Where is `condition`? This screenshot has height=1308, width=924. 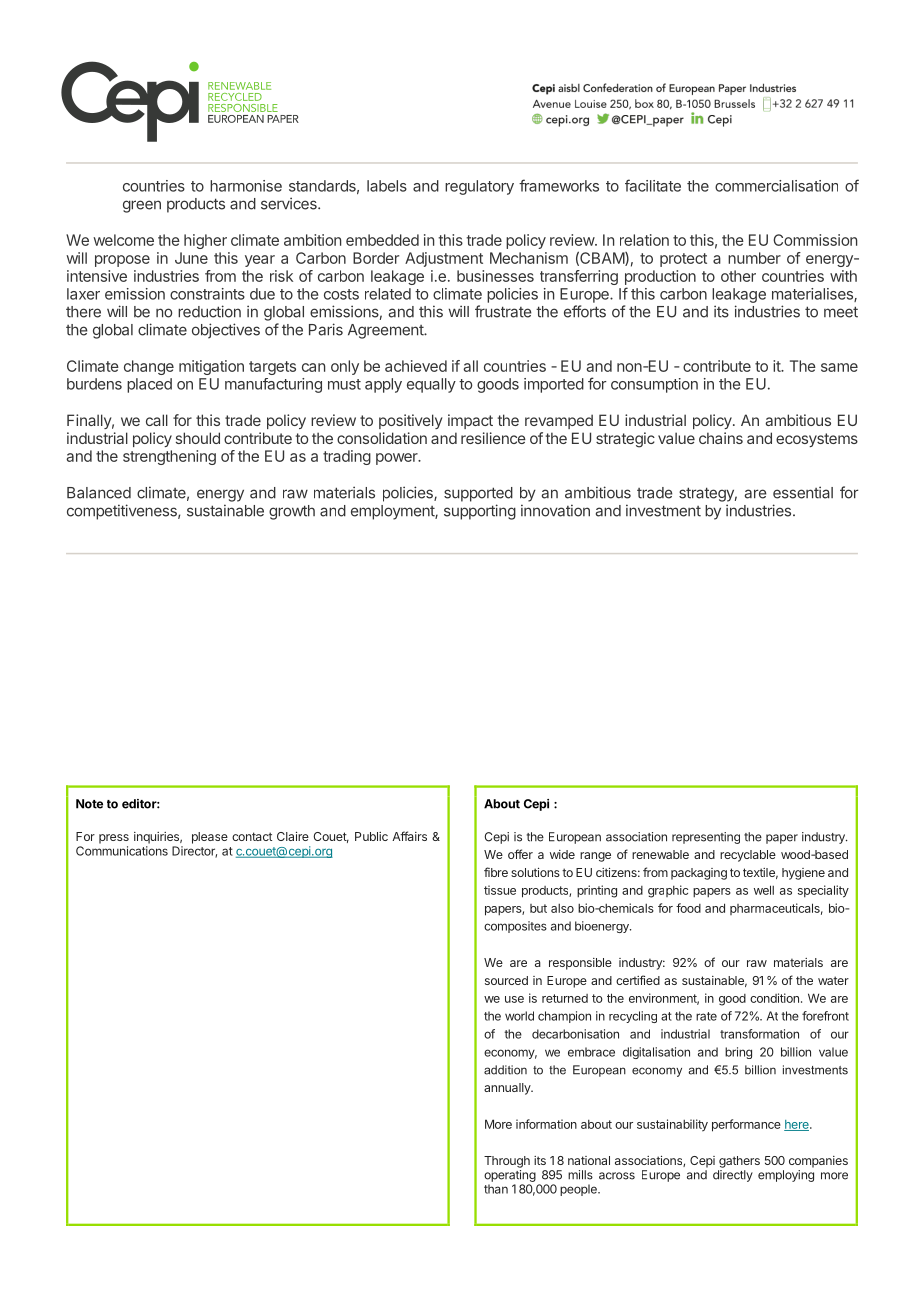
condition is located at coordinates (774, 998).
